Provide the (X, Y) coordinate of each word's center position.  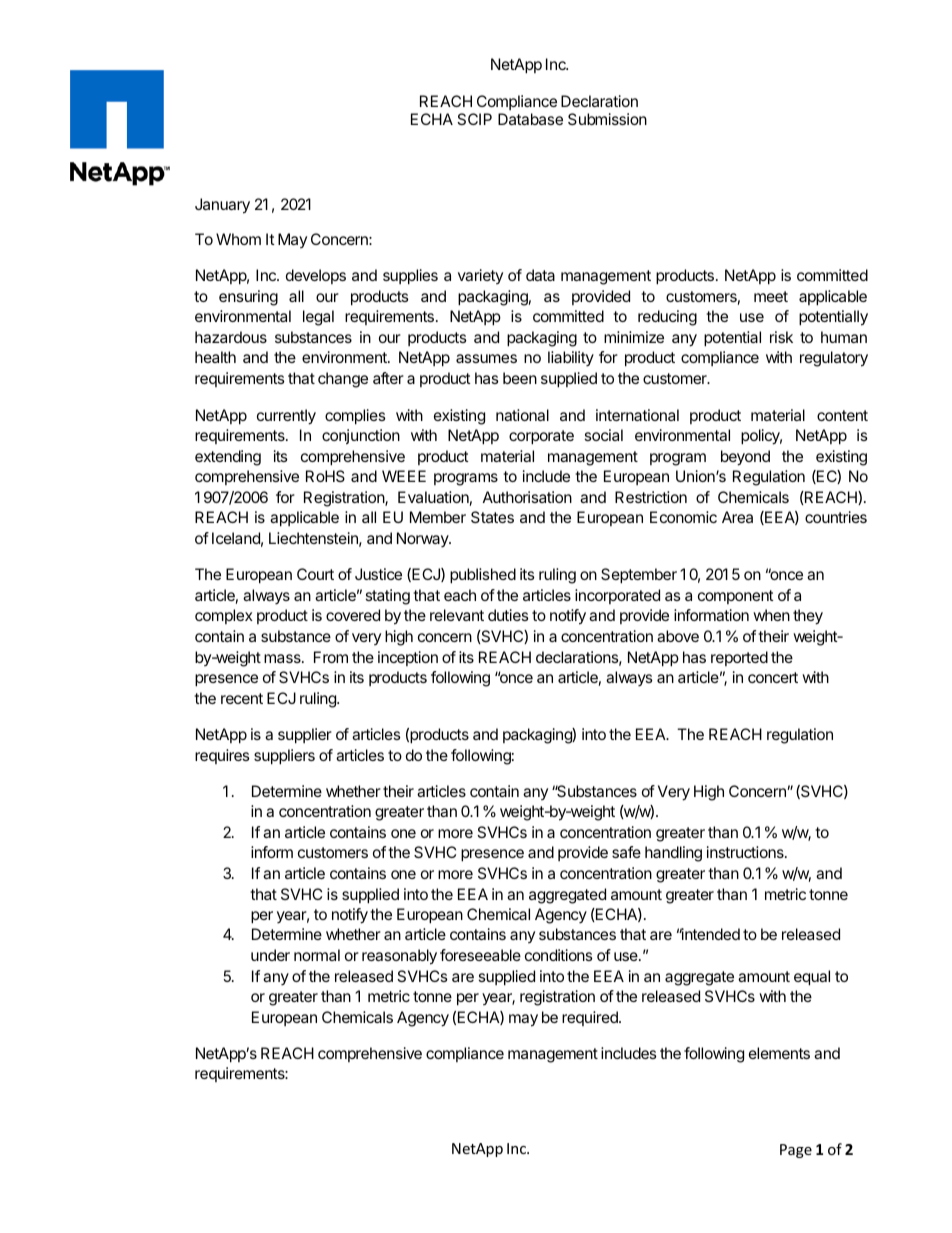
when (771, 615)
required (591, 1018)
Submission (607, 119)
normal (317, 955)
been (520, 378)
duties (508, 615)
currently (286, 417)
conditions (559, 955)
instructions (746, 852)
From (331, 657)
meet (771, 296)
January (222, 206)
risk (781, 337)
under (270, 955)
